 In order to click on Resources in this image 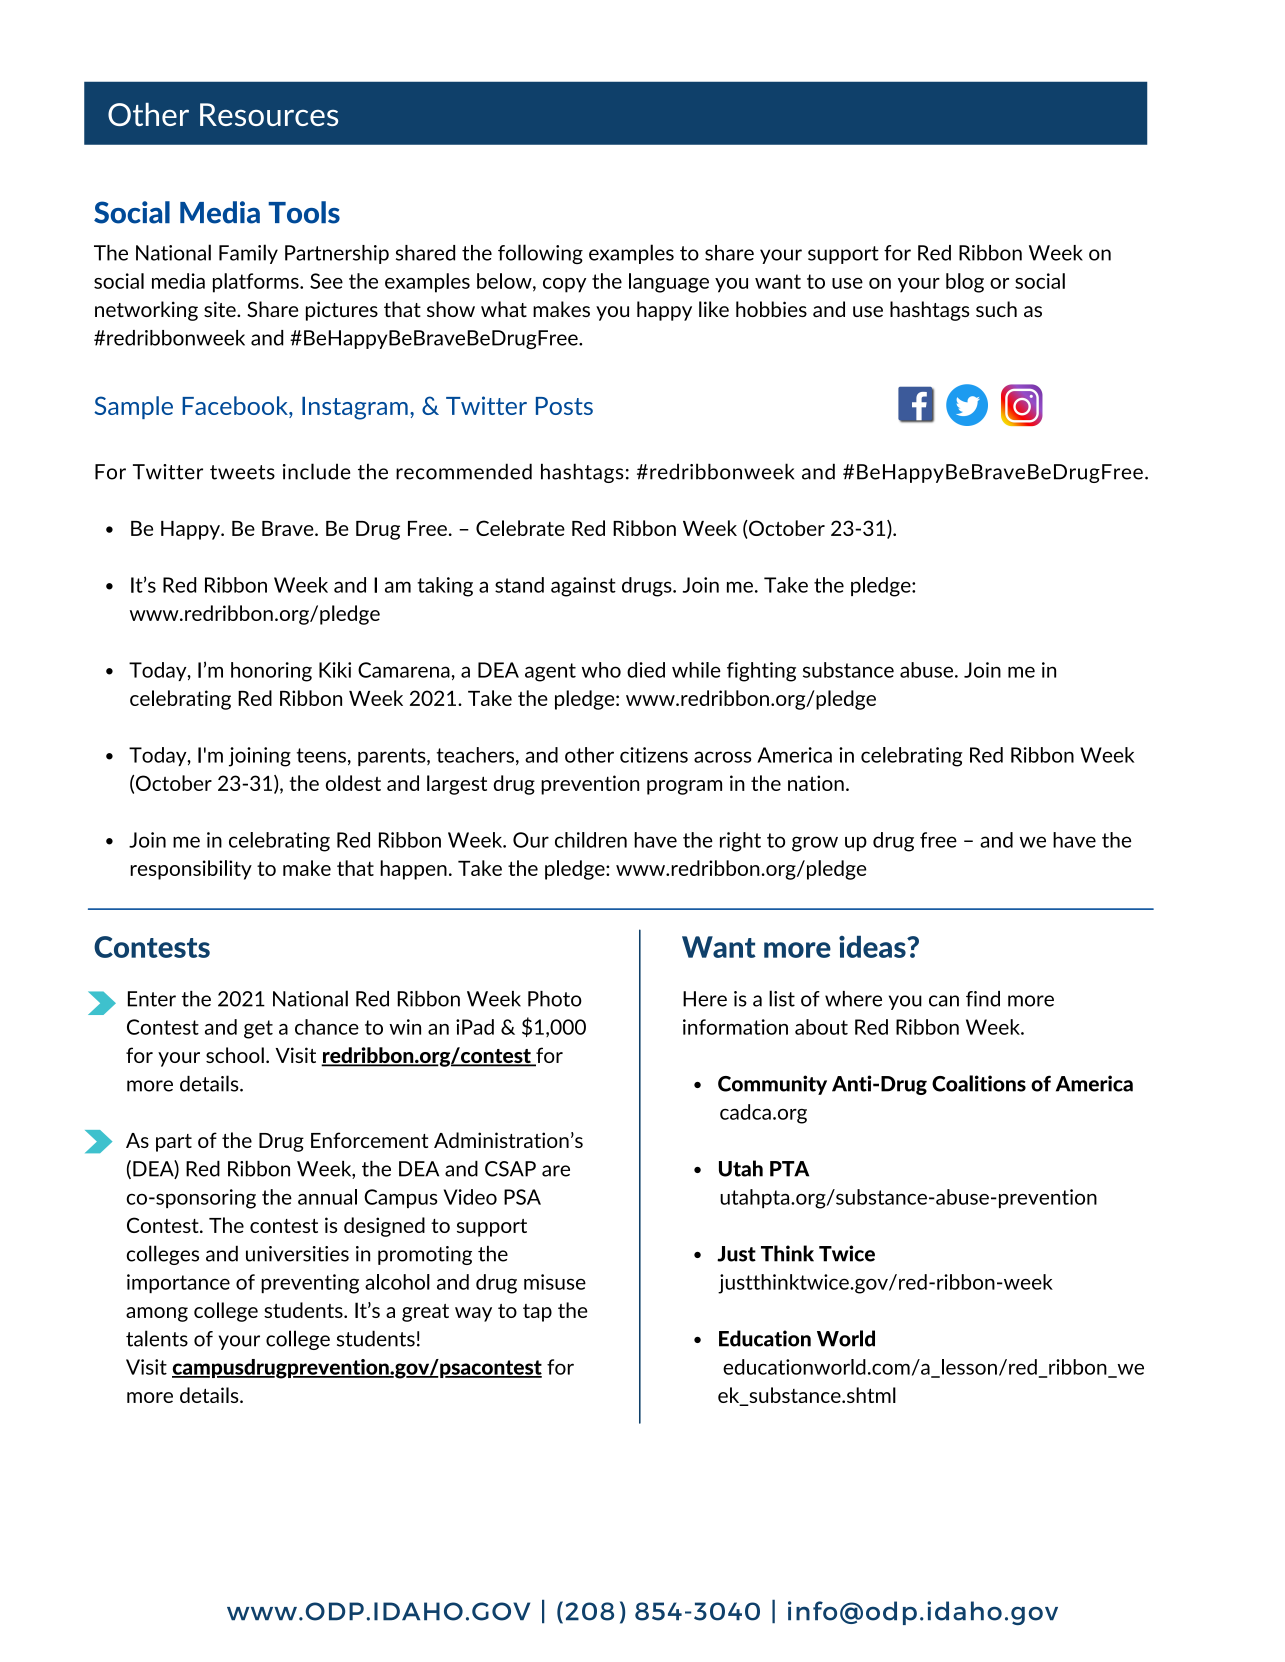, I will do `click(269, 114)`.
